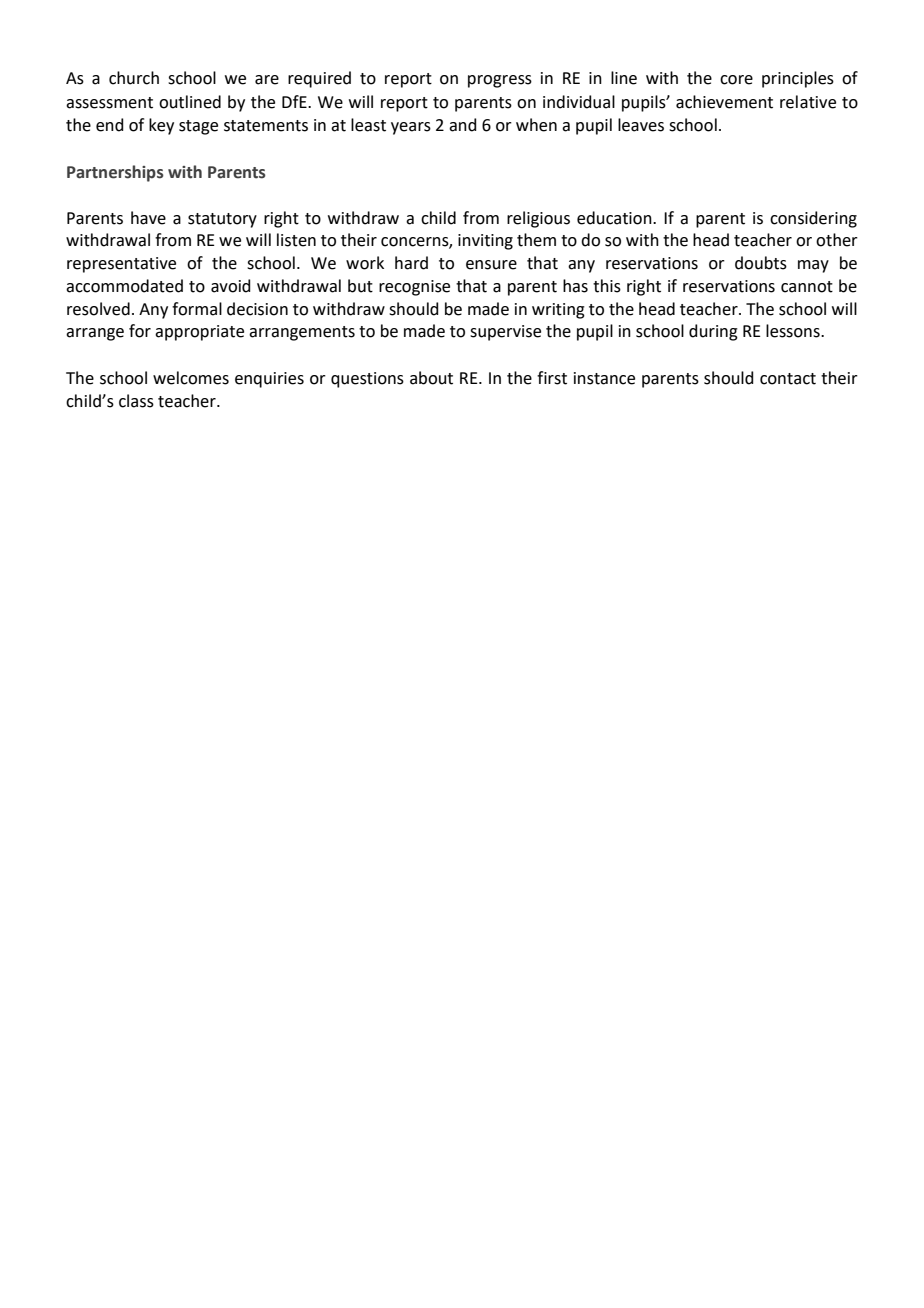 This screenshot has height=1308, width=924. Describe the element at coordinates (736, 80) in the screenshot. I see `core` at that location.
